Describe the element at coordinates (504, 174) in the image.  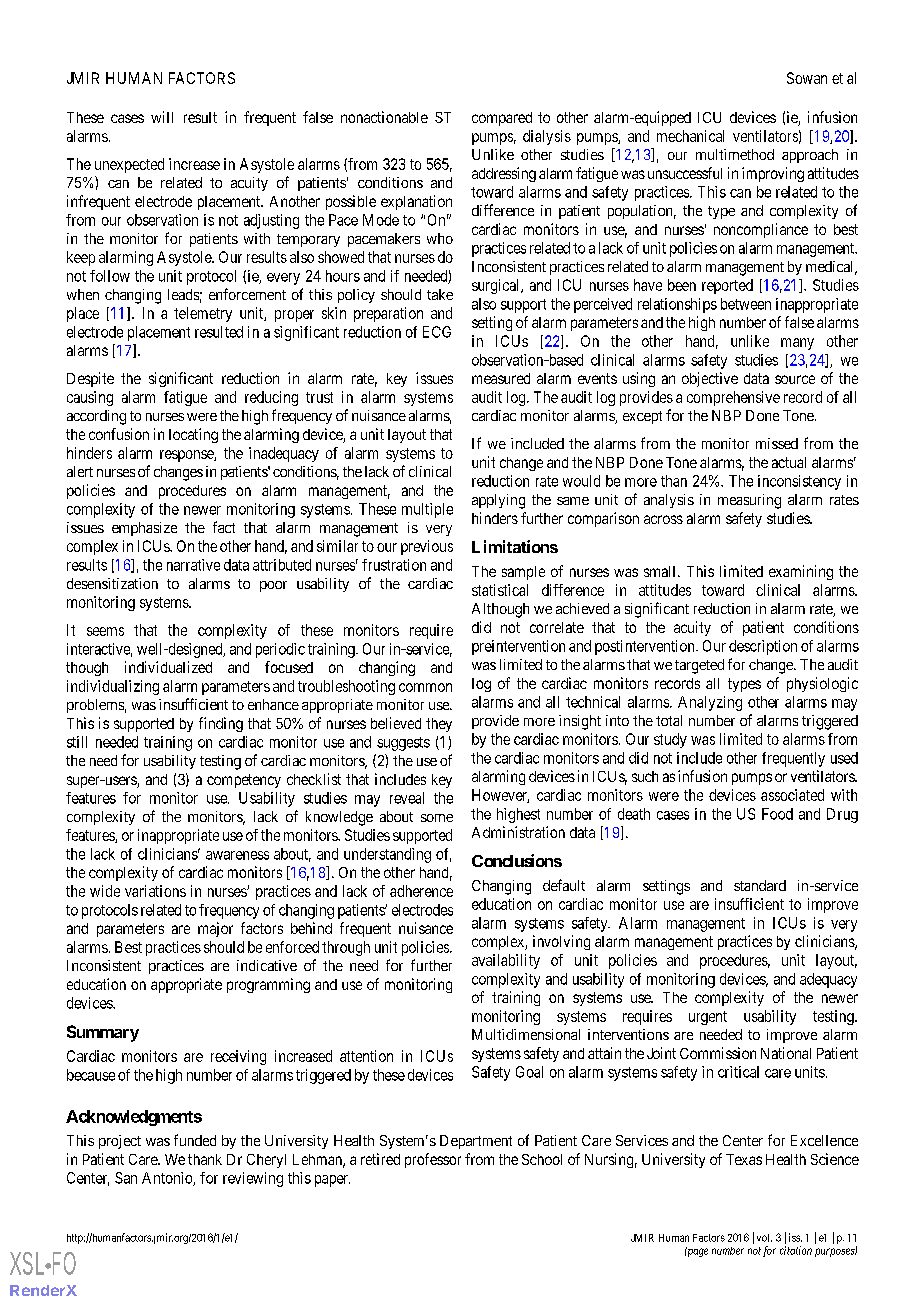
I see `addressing` at that location.
